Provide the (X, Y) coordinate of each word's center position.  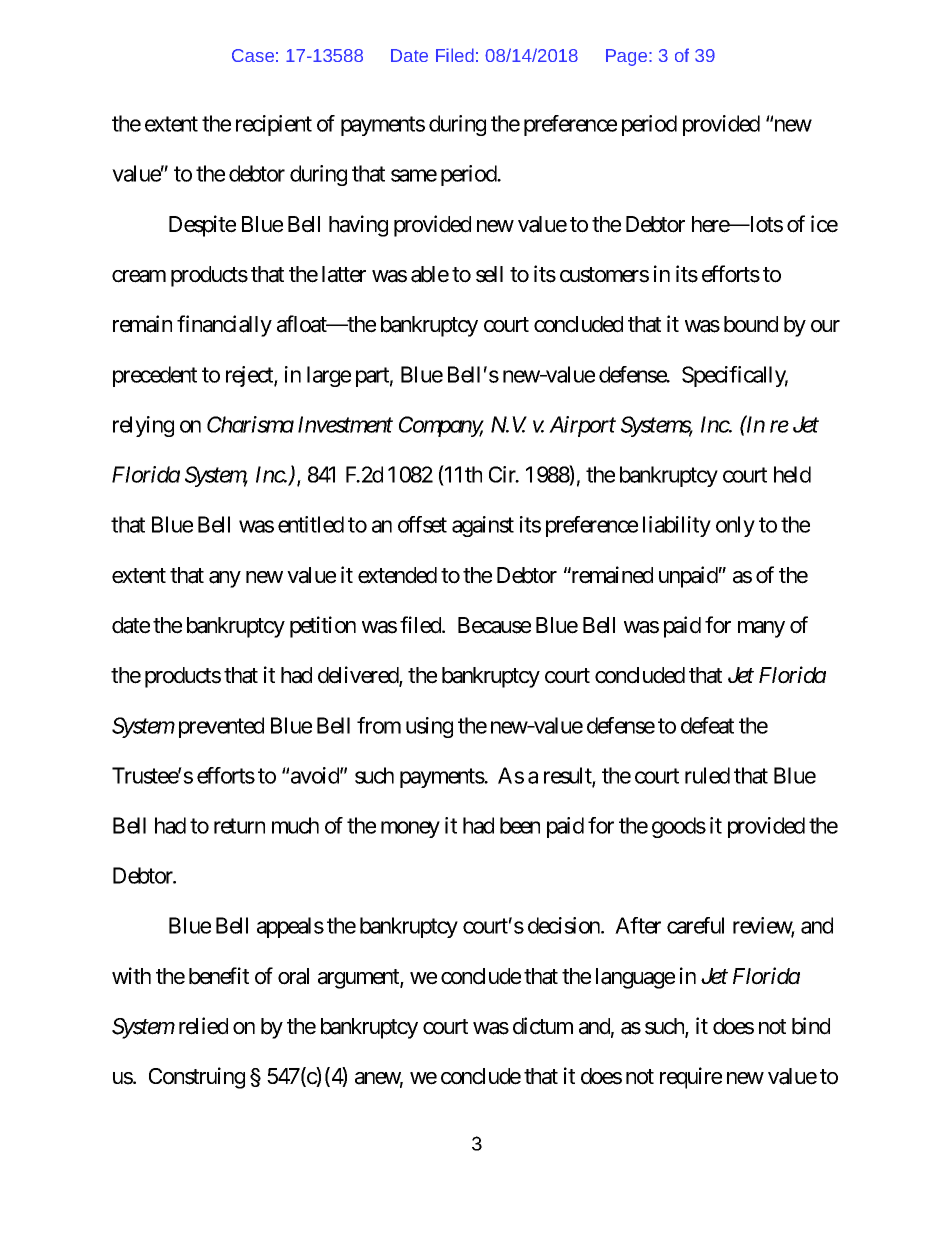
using (429, 727)
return (239, 826)
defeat (707, 725)
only (735, 526)
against (483, 526)
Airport (582, 426)
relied (203, 1026)
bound (751, 324)
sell (489, 274)
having (358, 226)
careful (695, 925)
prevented (221, 727)
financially (224, 326)
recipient (274, 125)
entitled (311, 524)
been (520, 825)
